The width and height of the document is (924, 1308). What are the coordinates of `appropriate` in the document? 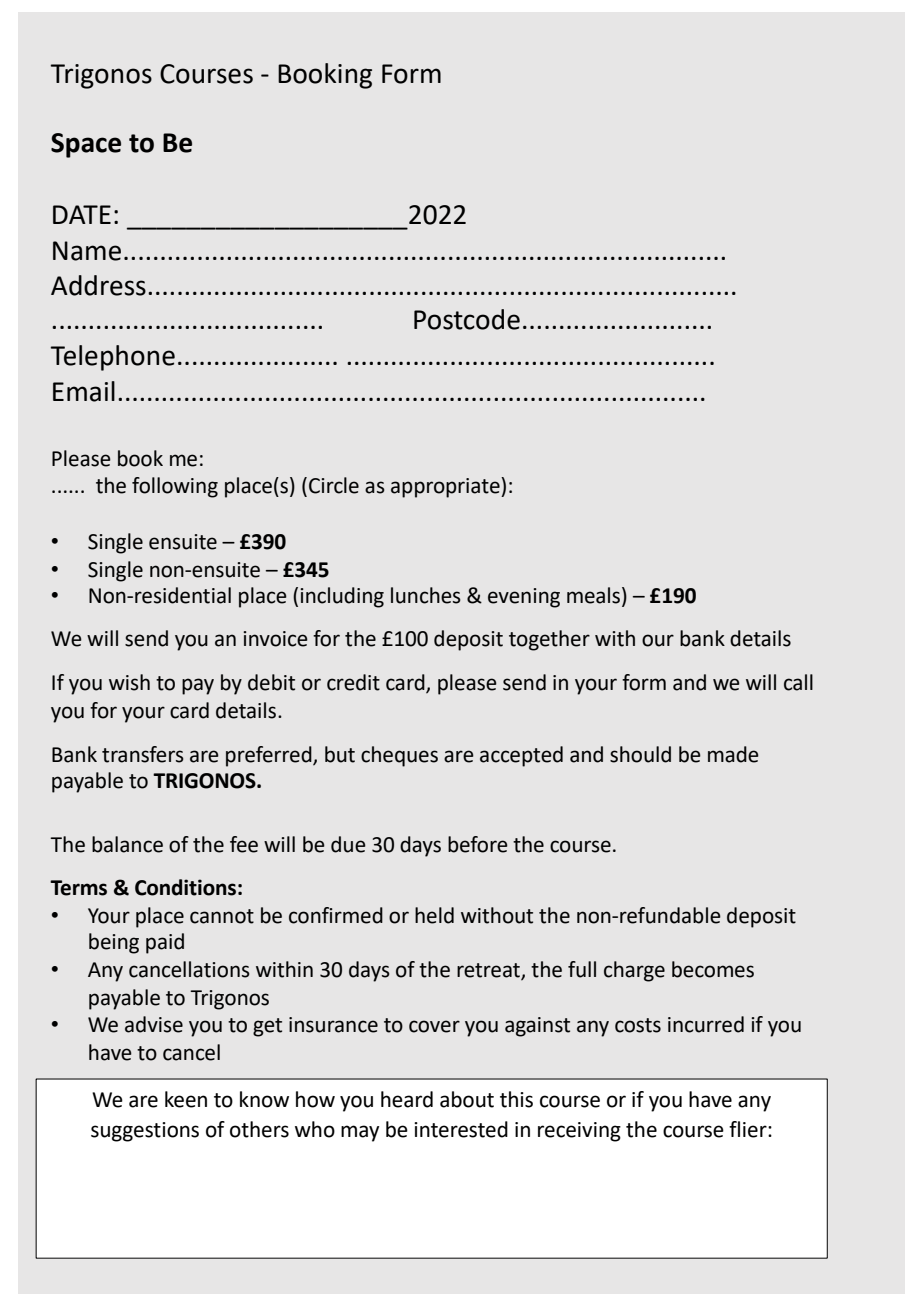 It's located at (446, 487).
